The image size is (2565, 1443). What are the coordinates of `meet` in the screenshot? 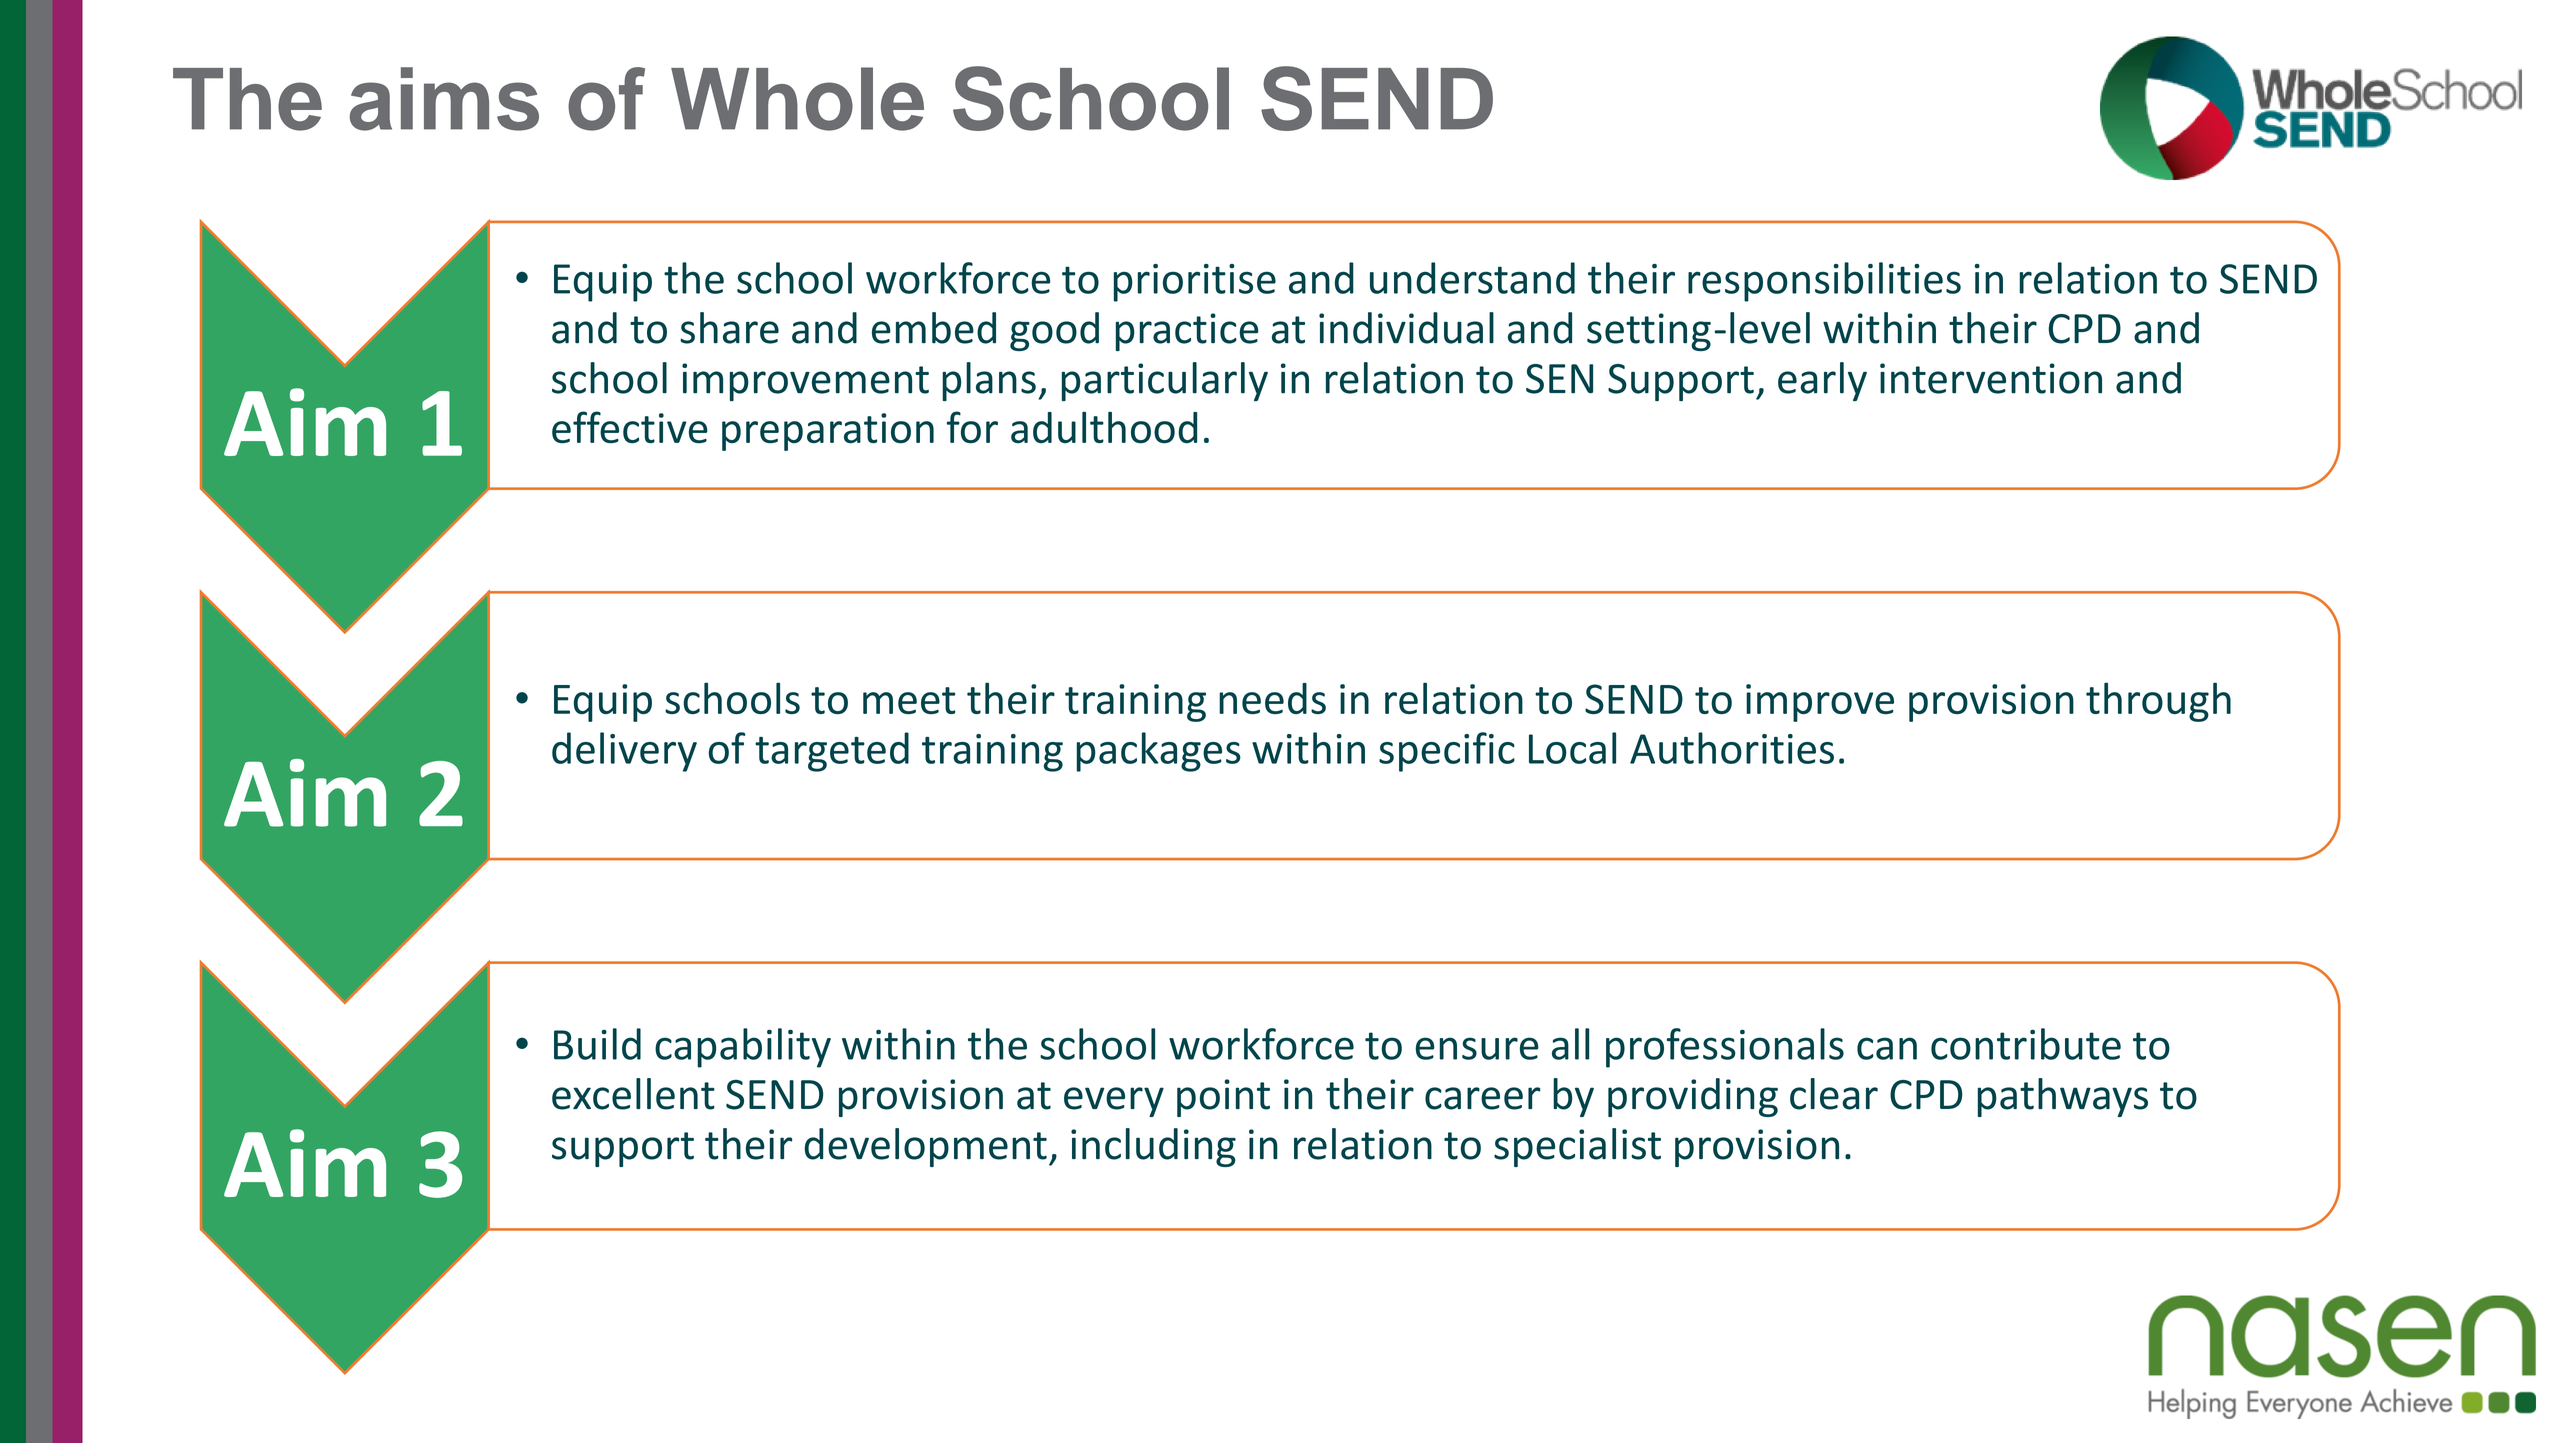 It's located at (909, 700).
